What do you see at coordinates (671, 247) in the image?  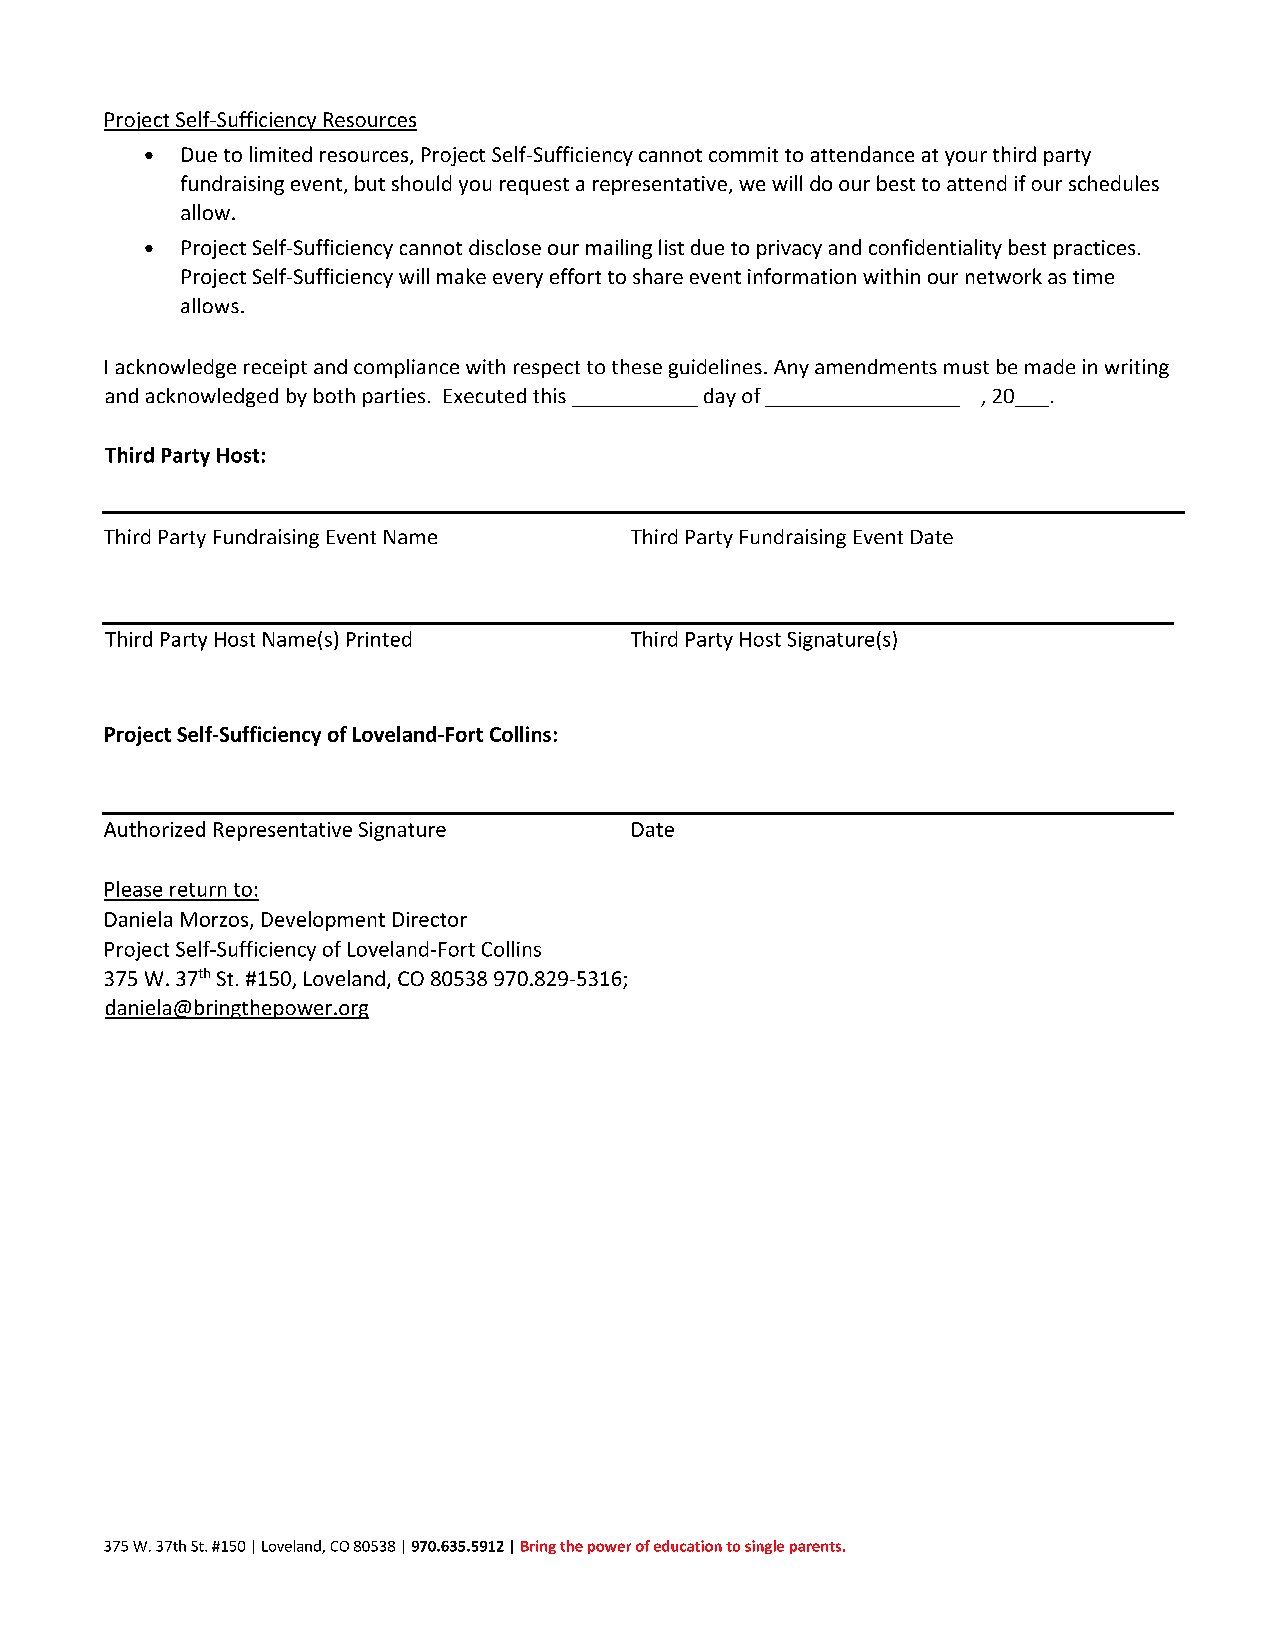 I see `list` at bounding box center [671, 247].
